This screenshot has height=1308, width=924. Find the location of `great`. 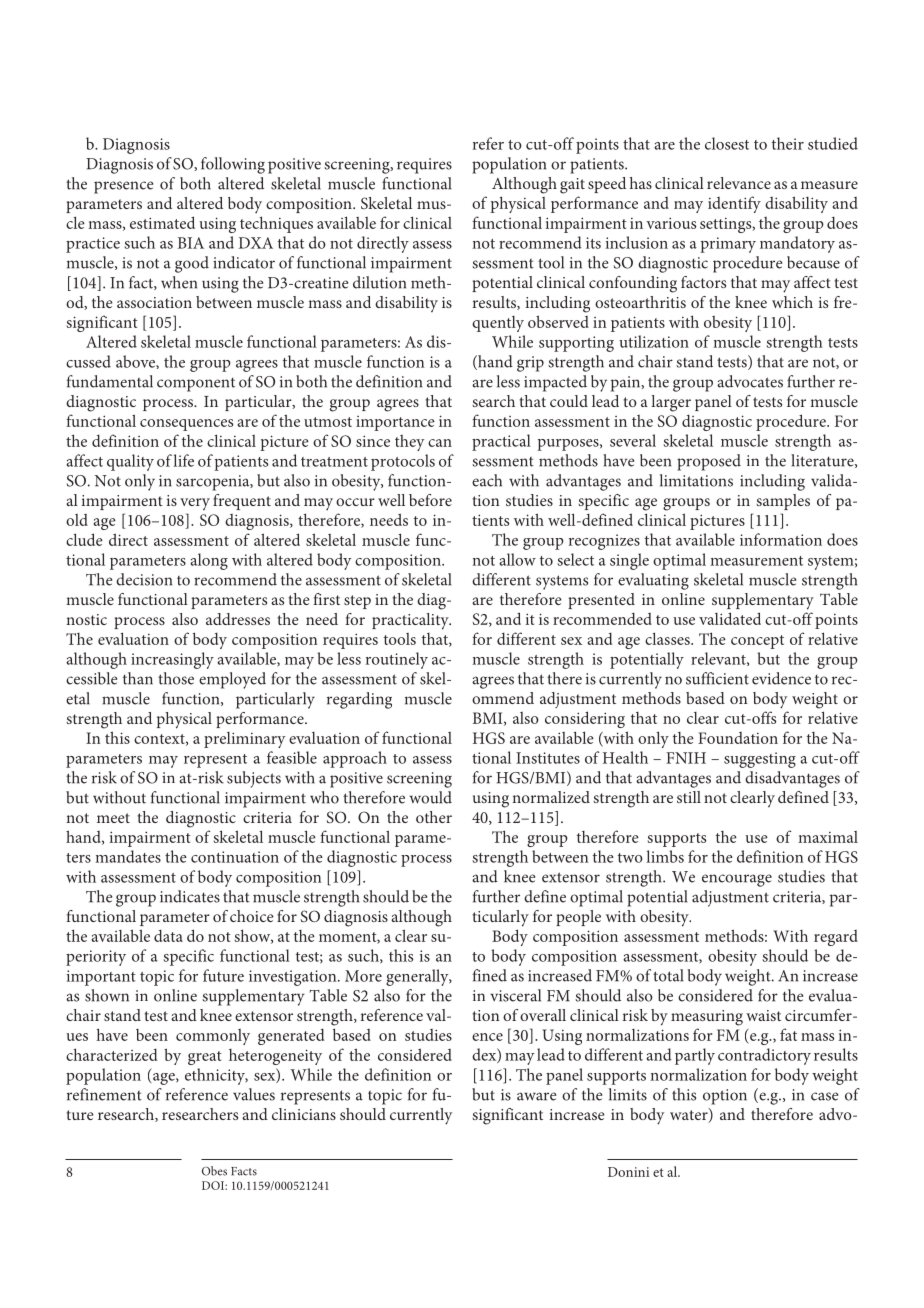

great is located at coordinates (205, 1058).
